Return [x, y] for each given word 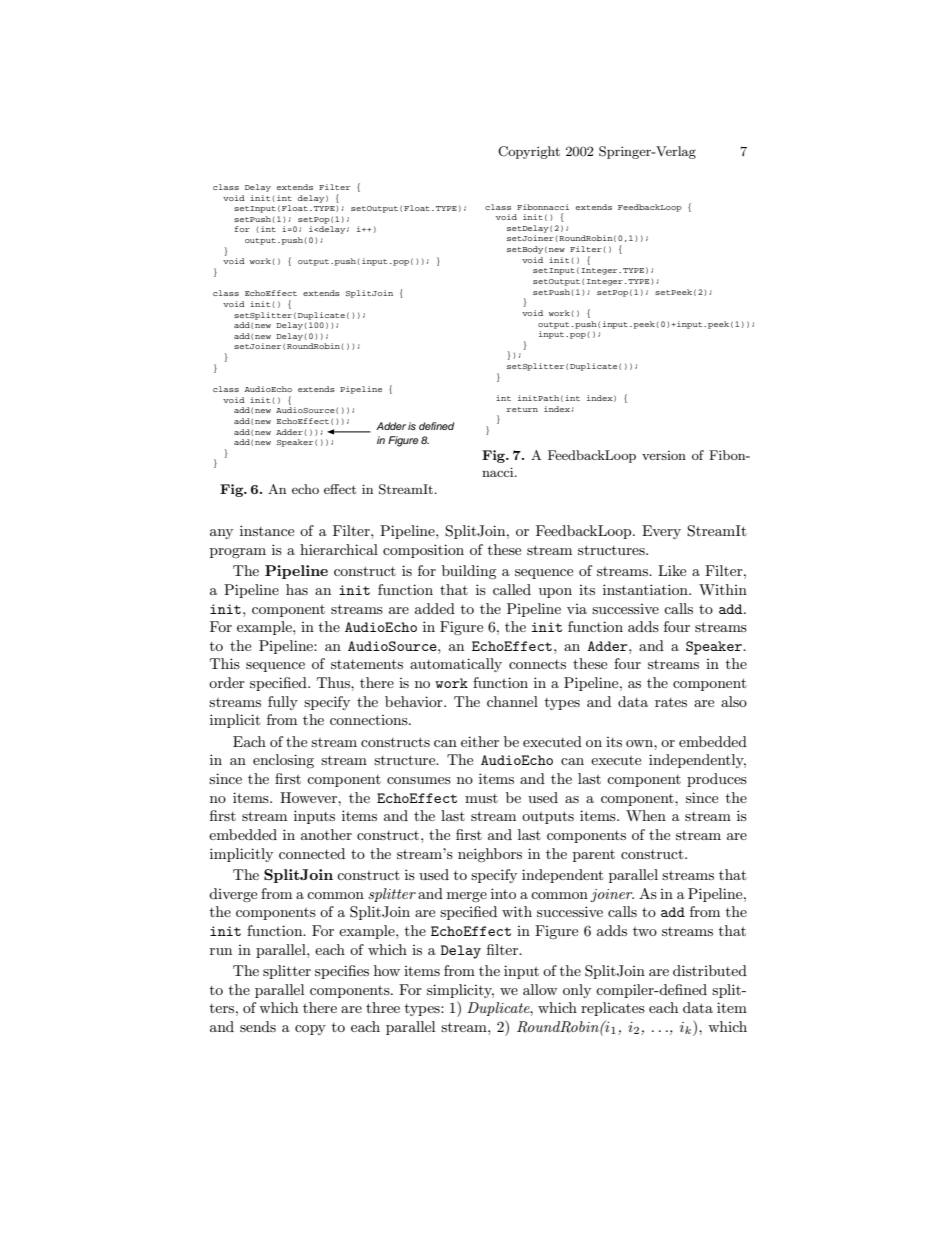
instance [267, 530]
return [522, 409]
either [480, 741]
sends [258, 1026]
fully [283, 703]
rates [671, 702]
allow [540, 989]
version [664, 455]
